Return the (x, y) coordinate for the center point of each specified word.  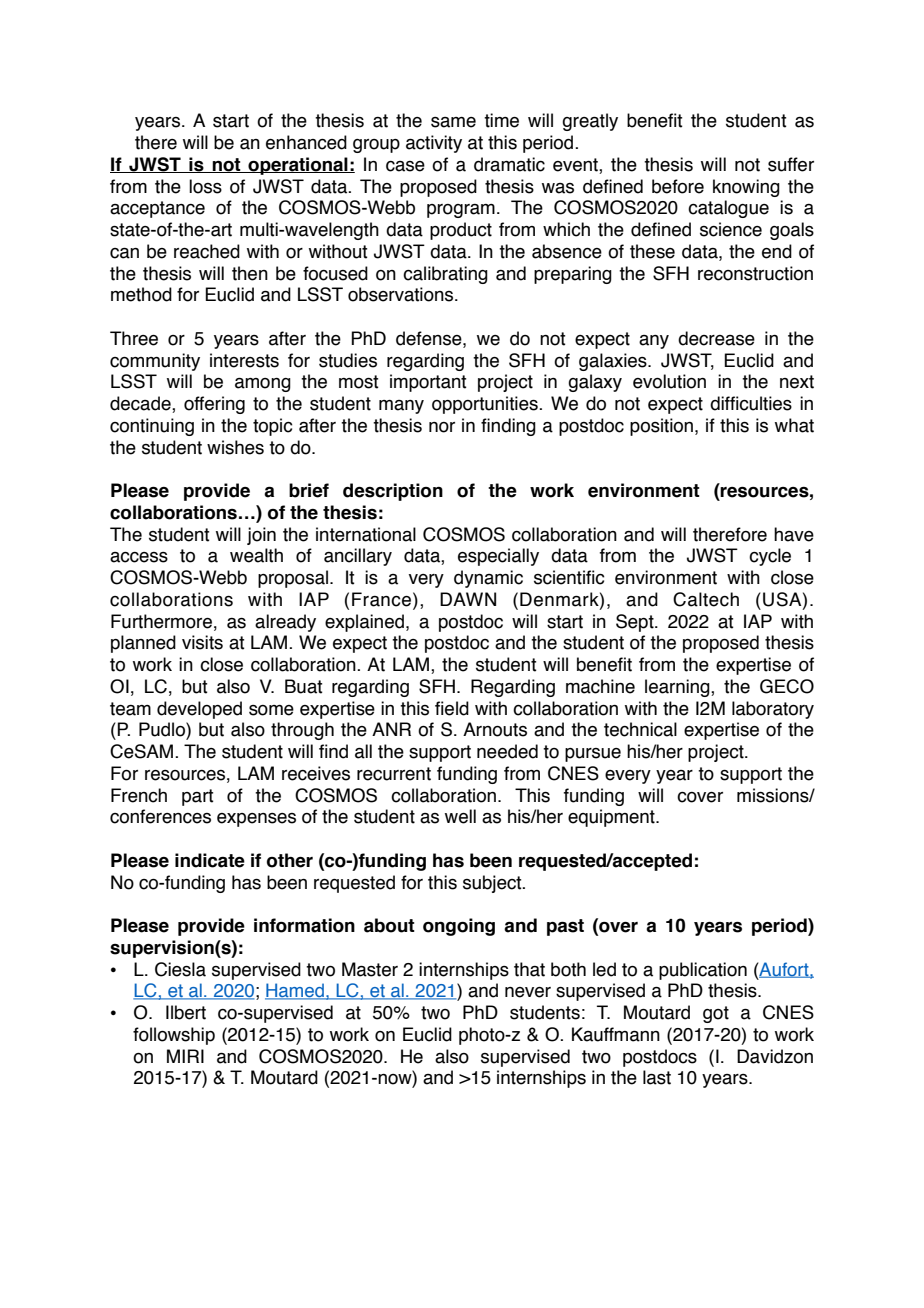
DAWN (468, 599)
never (528, 992)
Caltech (706, 599)
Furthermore (161, 621)
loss (205, 186)
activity (434, 144)
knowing (746, 188)
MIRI (185, 1056)
